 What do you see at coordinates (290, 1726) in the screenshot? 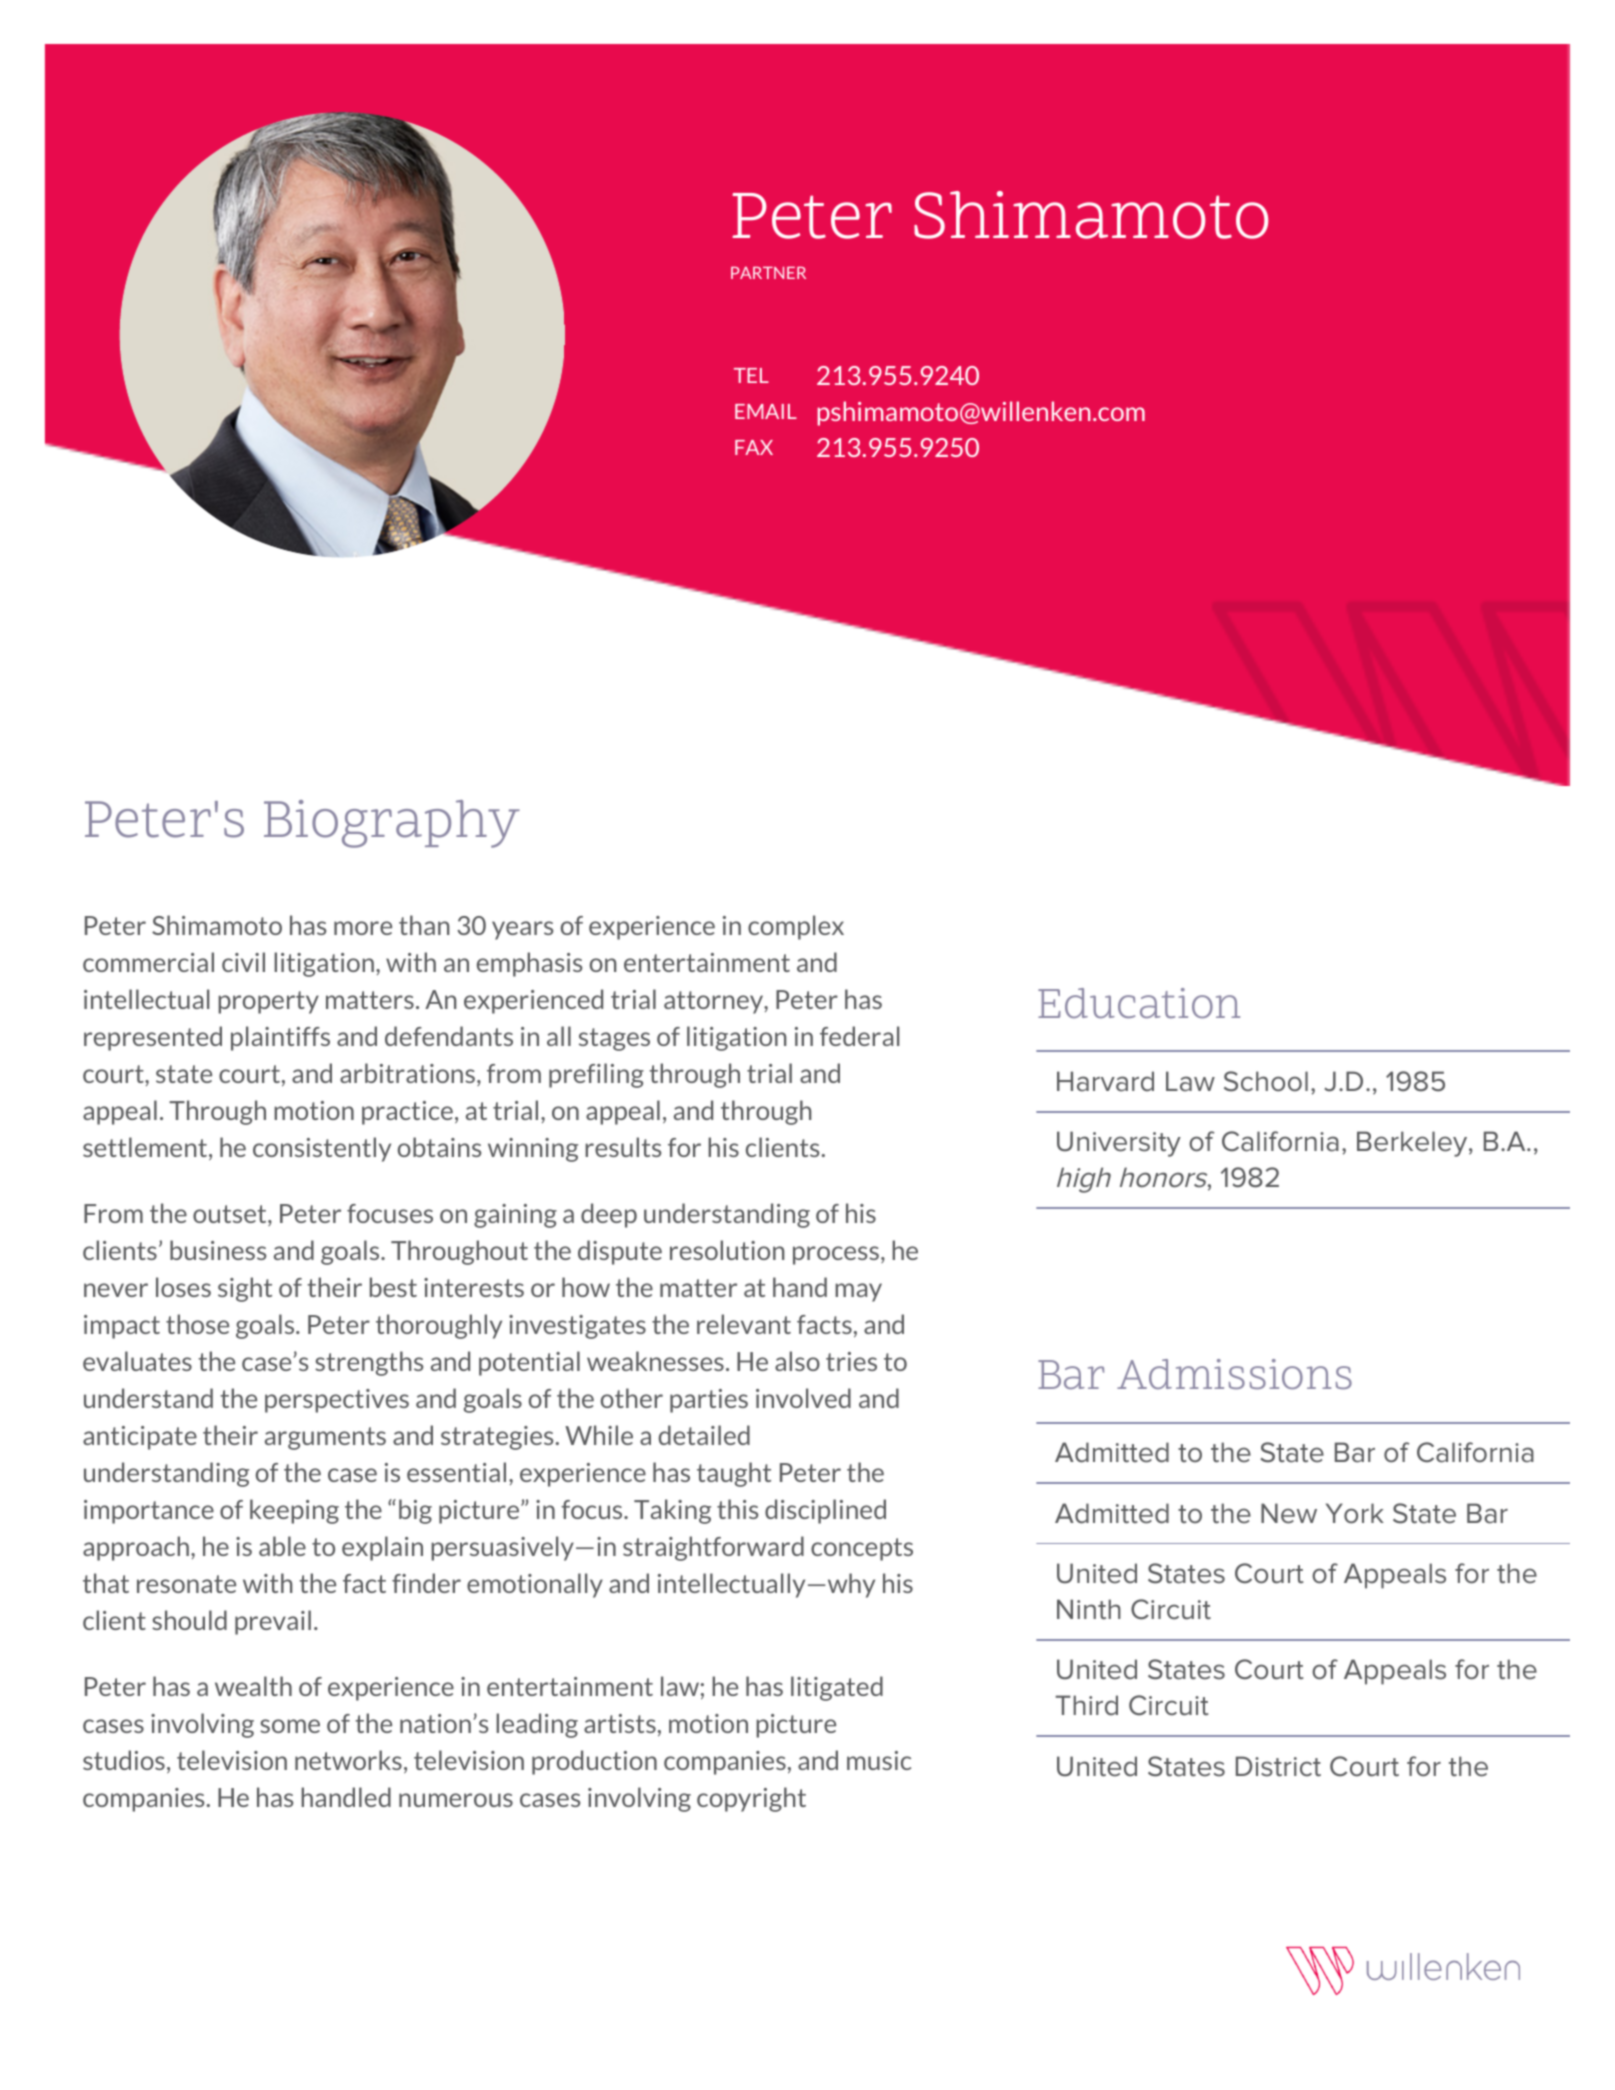
I see `some` at bounding box center [290, 1726].
